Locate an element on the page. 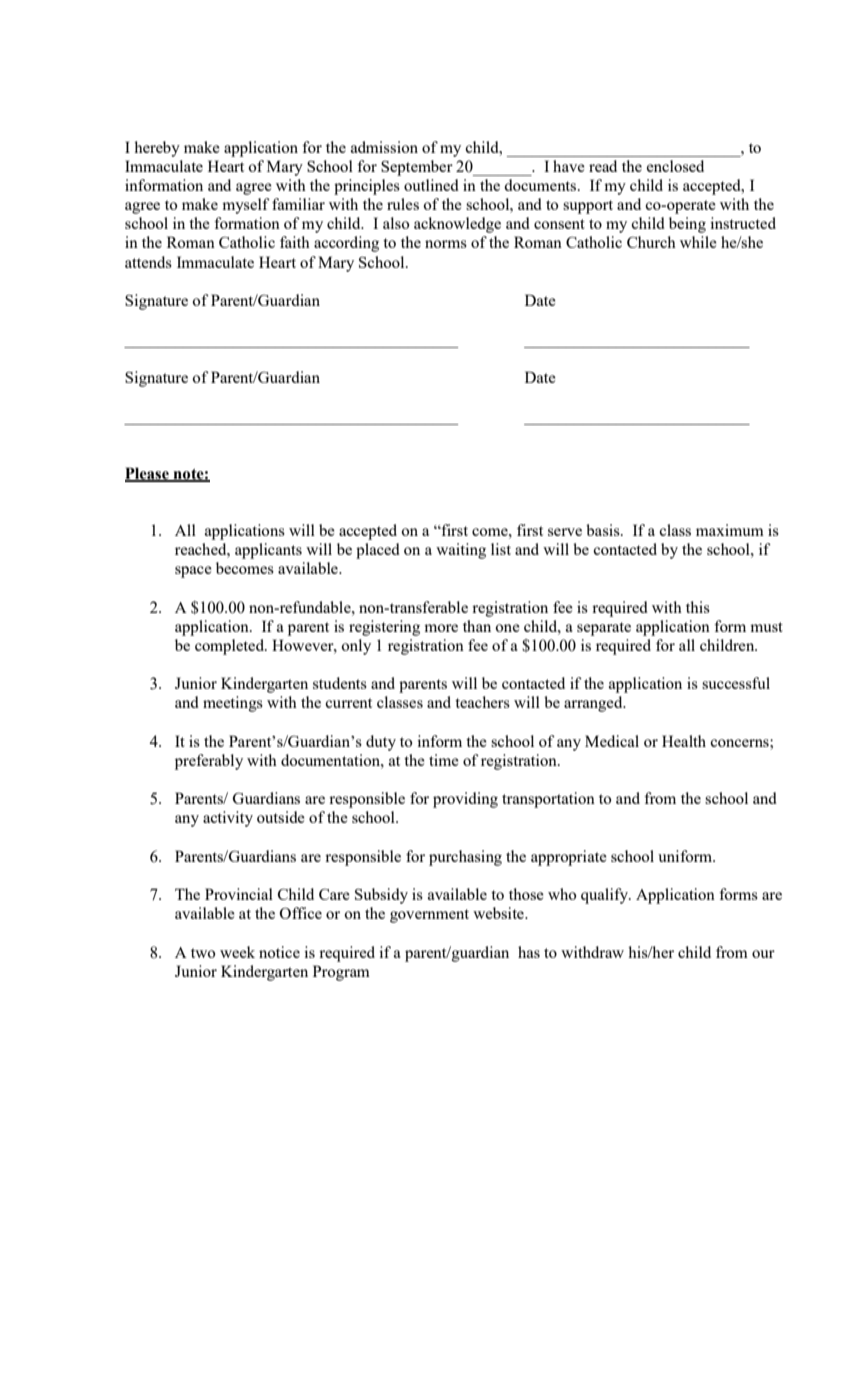  preferably is located at coordinates (209, 762).
